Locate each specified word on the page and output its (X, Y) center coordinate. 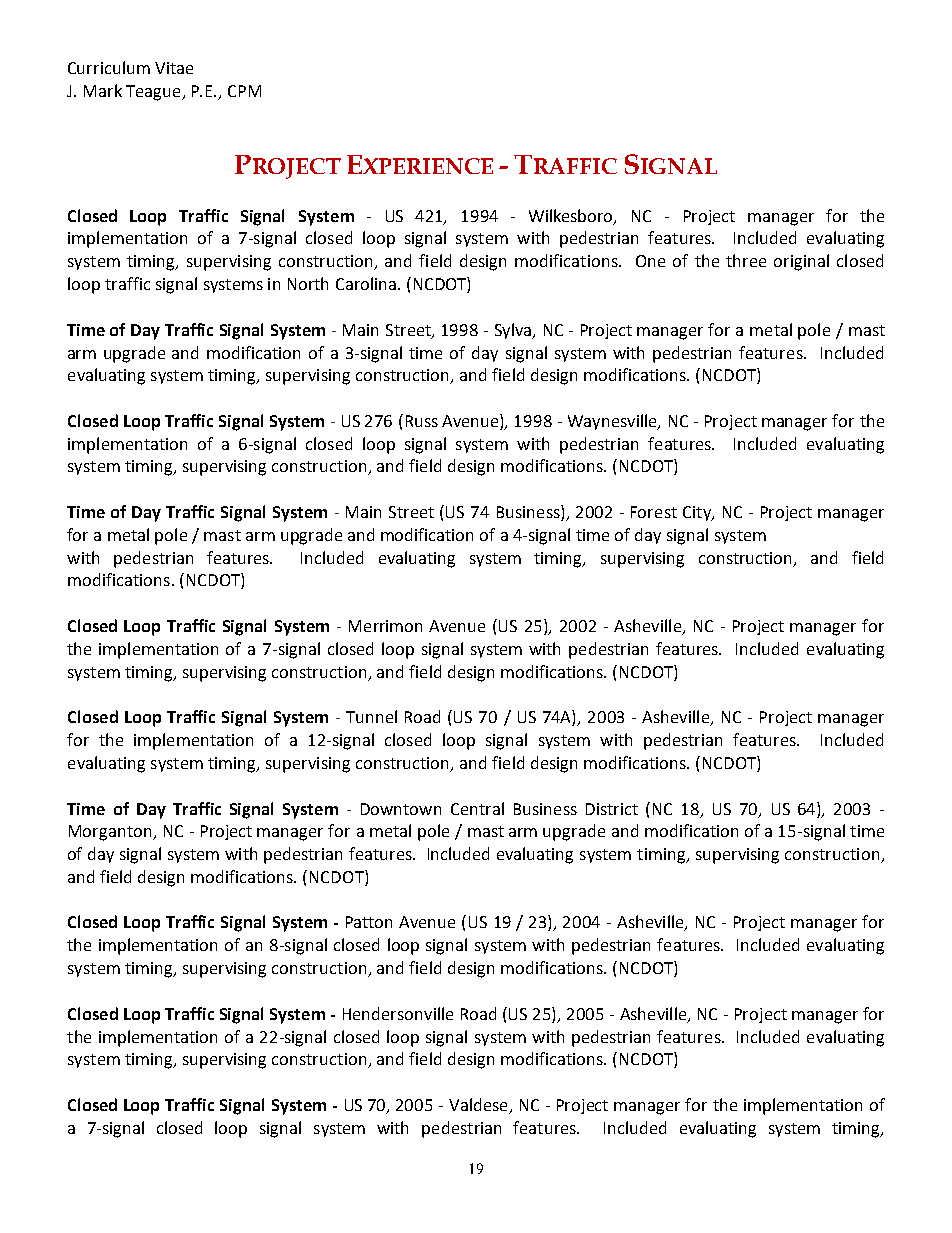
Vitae (174, 68)
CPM (244, 91)
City (698, 513)
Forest (654, 512)
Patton (369, 922)
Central (477, 808)
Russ (422, 421)
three (746, 260)
